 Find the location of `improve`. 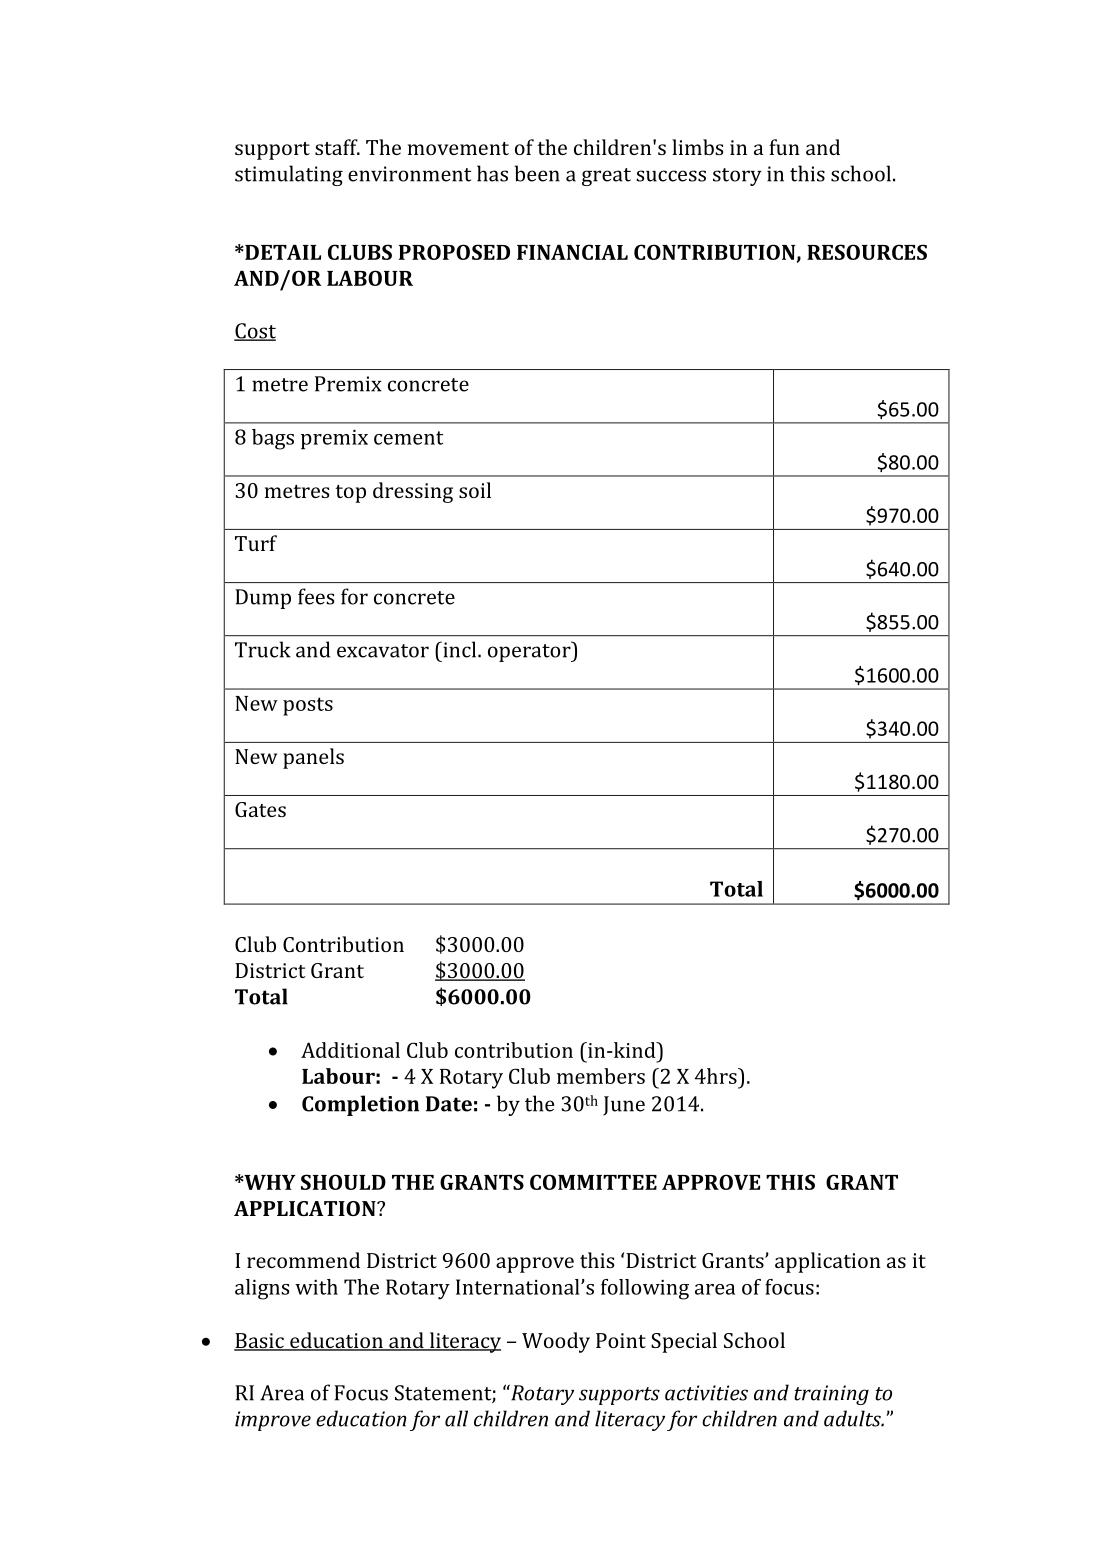

improve is located at coordinates (273, 1421).
